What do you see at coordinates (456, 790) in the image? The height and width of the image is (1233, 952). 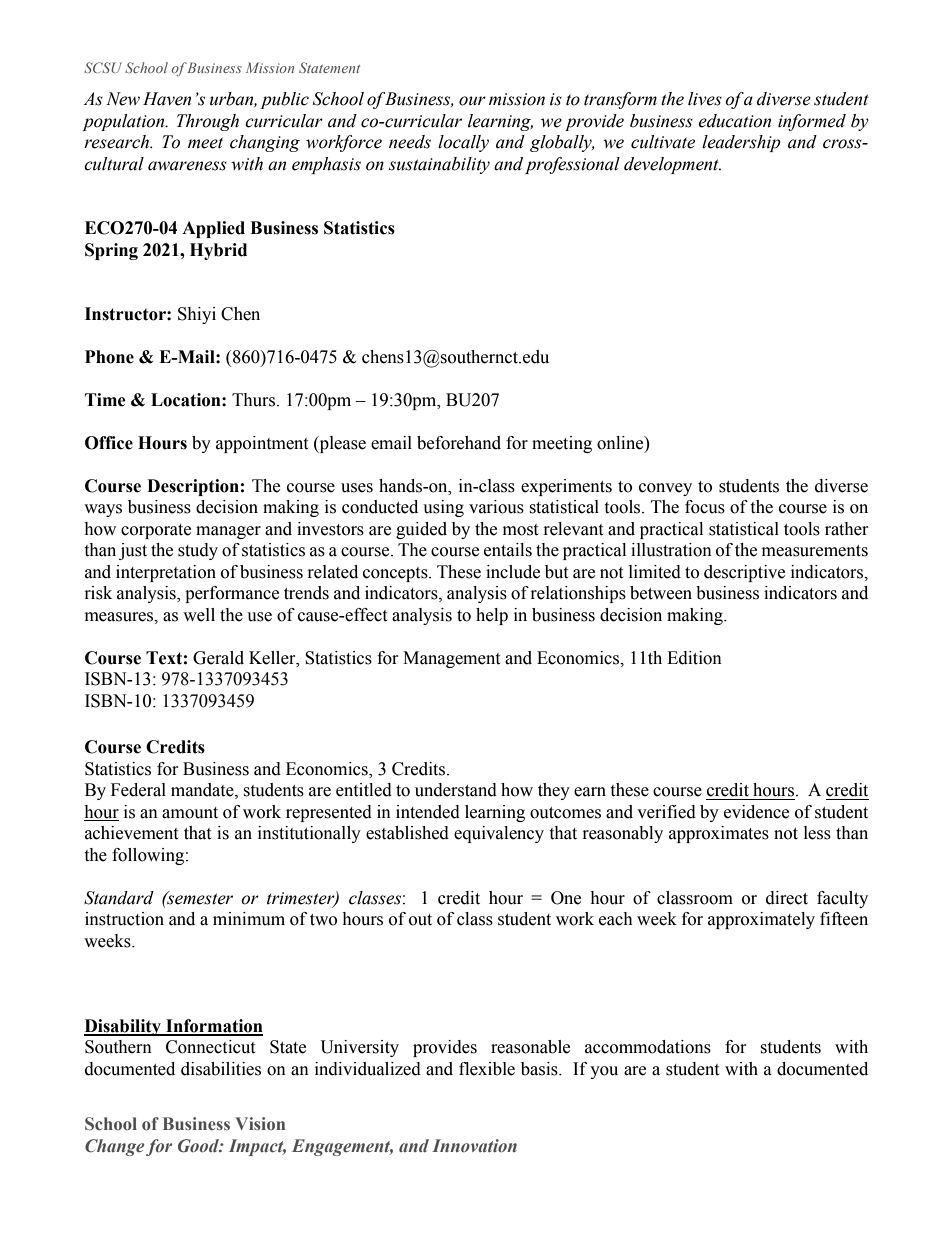 I see `understand` at bounding box center [456, 790].
